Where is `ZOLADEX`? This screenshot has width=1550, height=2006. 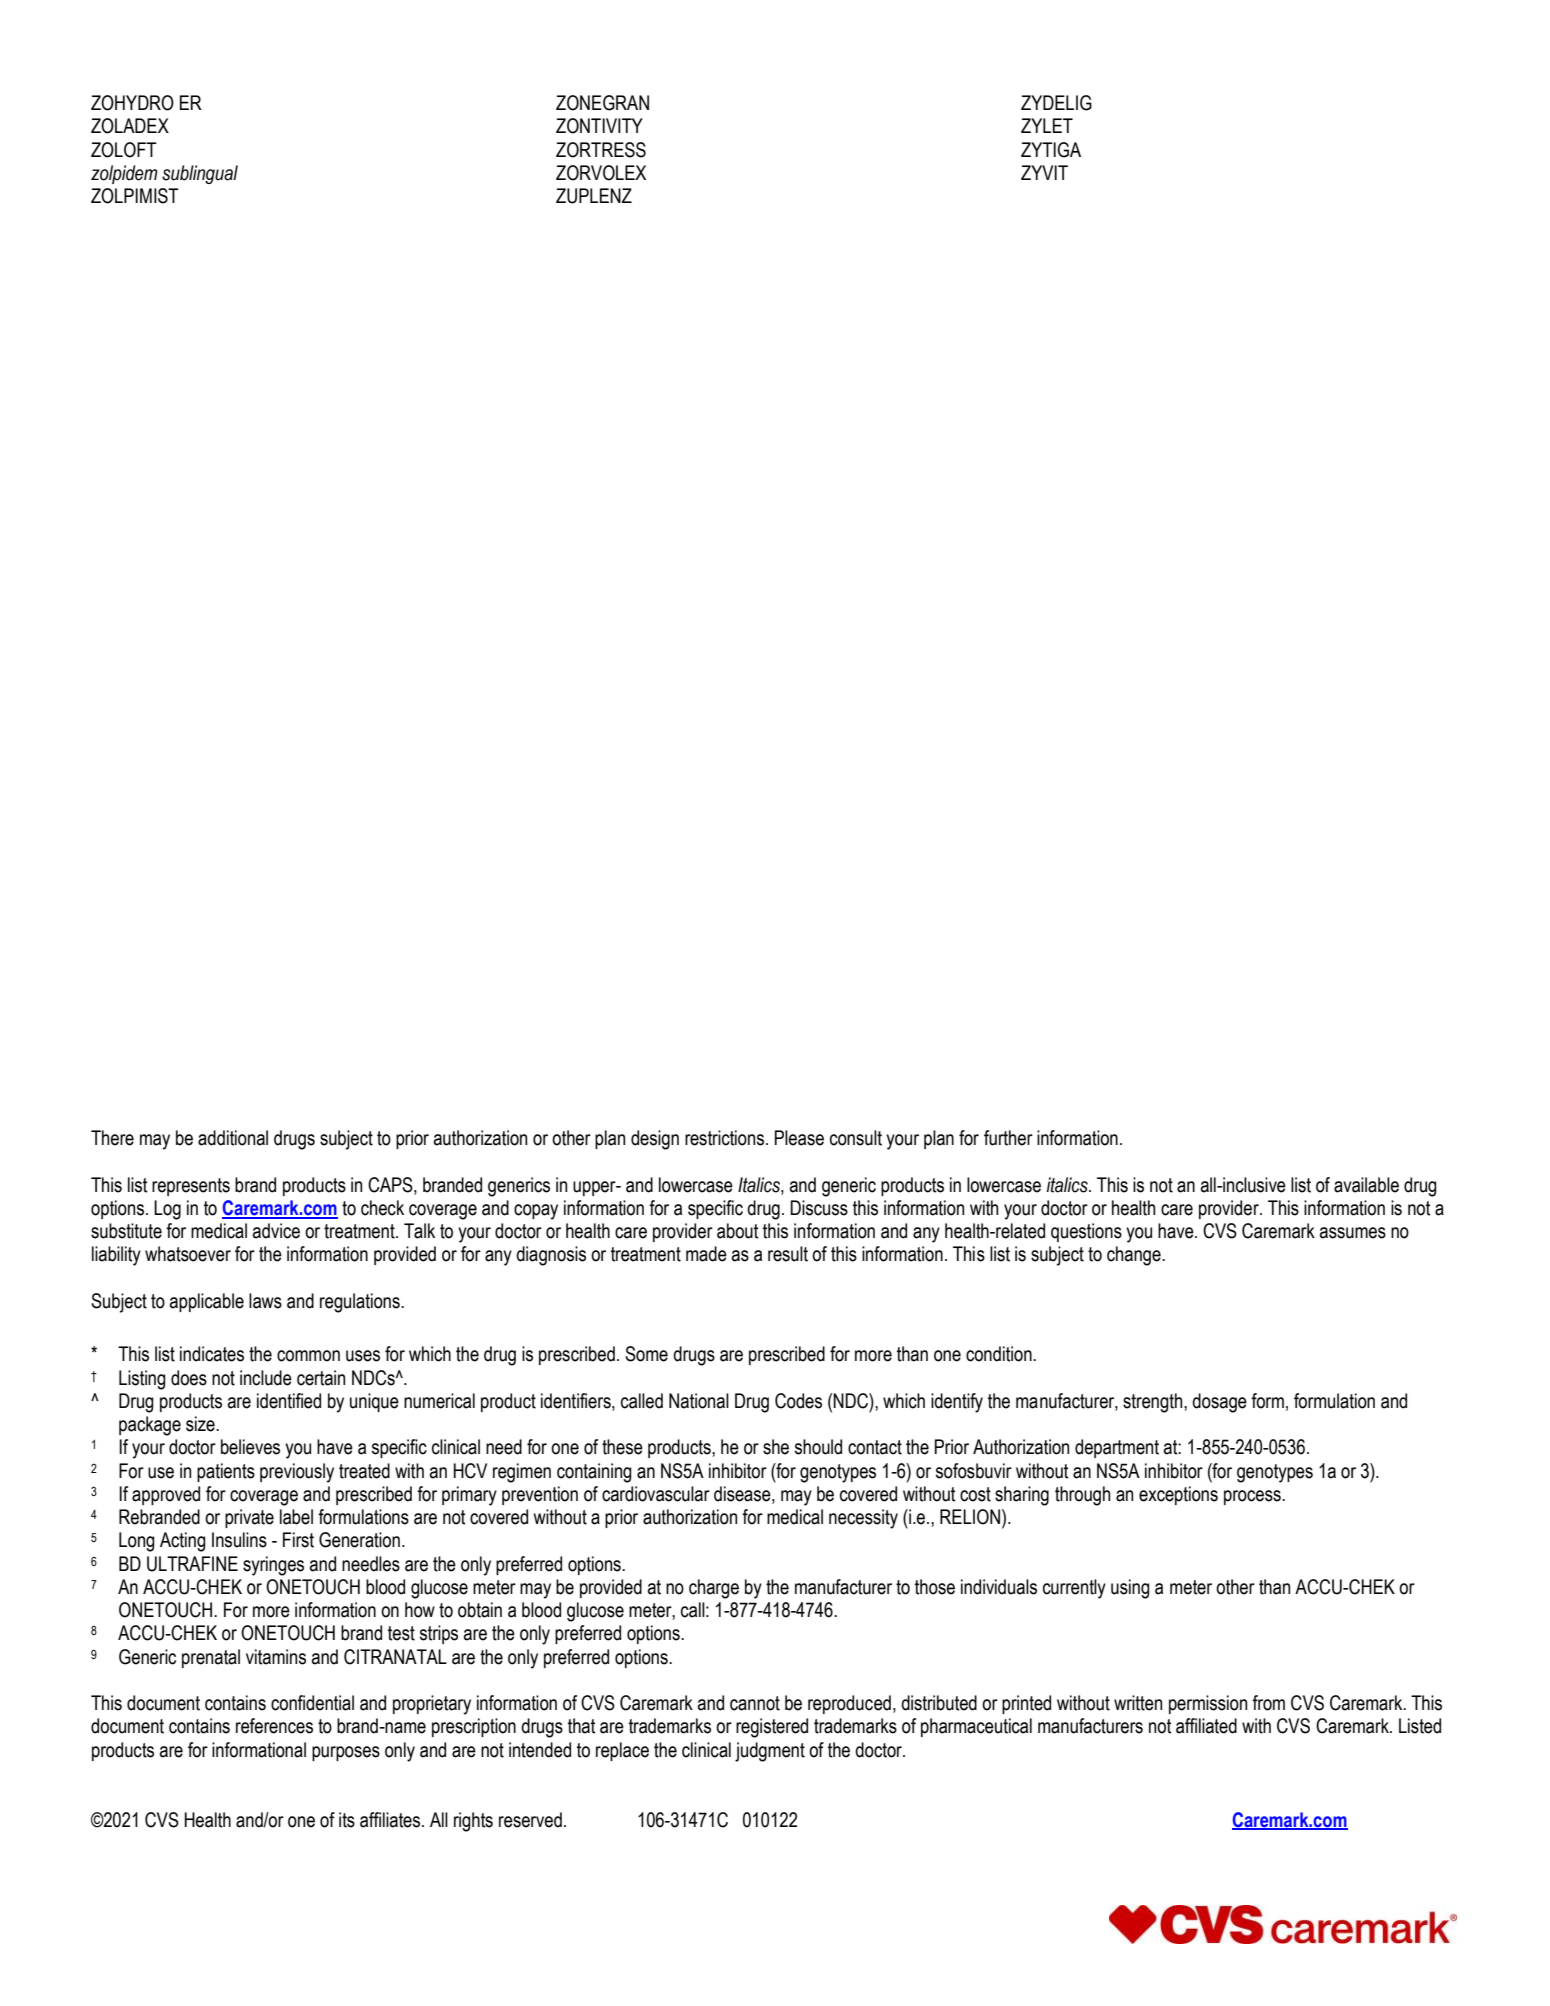 ZOLADEX is located at coordinates (130, 126).
